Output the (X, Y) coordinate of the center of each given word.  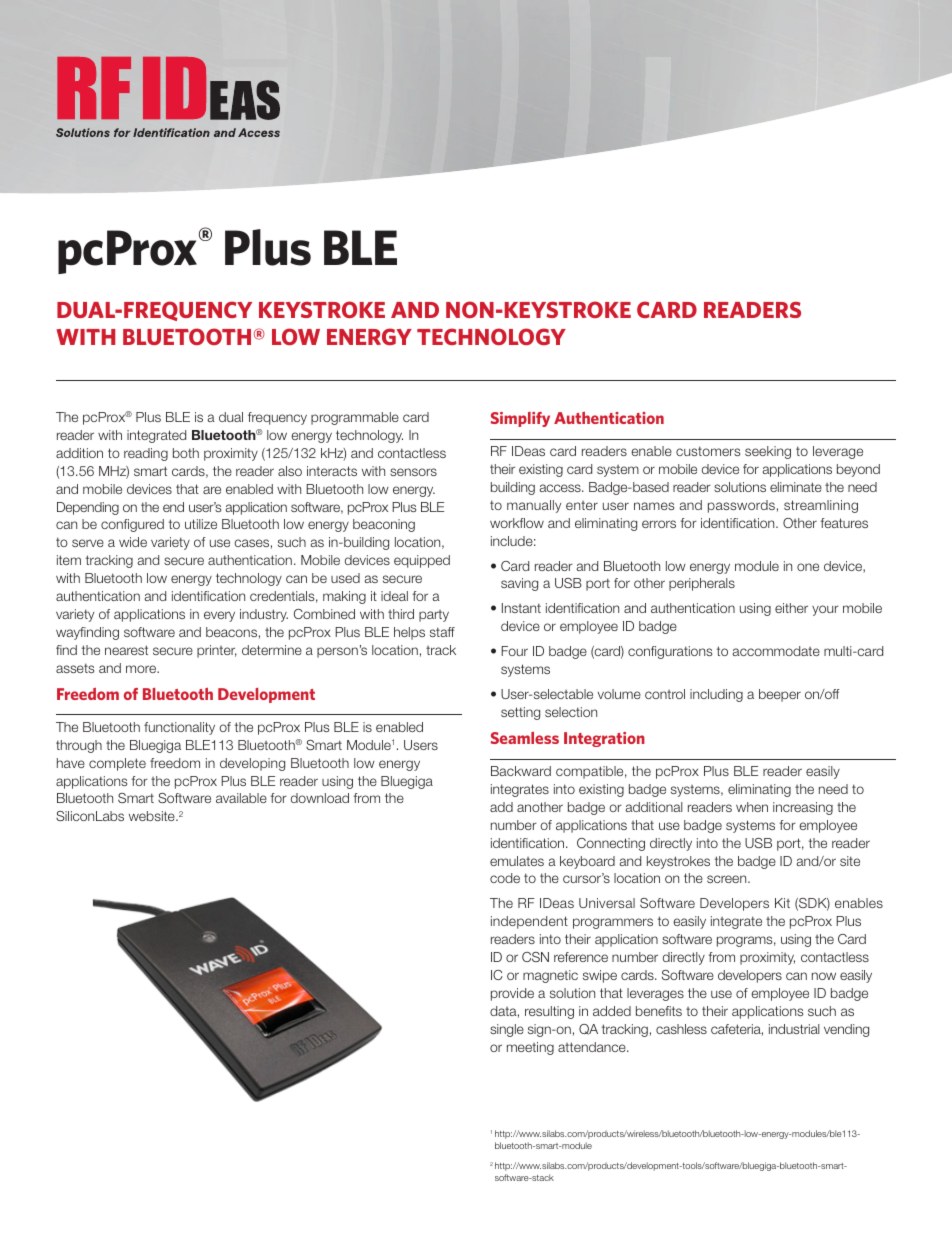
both (186, 453)
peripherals (702, 584)
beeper (780, 695)
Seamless (525, 738)
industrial (794, 1029)
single (507, 1030)
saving (519, 584)
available (241, 798)
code (505, 878)
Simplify (520, 419)
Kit (782, 903)
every (219, 616)
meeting (530, 1048)
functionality (179, 728)
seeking (768, 452)
